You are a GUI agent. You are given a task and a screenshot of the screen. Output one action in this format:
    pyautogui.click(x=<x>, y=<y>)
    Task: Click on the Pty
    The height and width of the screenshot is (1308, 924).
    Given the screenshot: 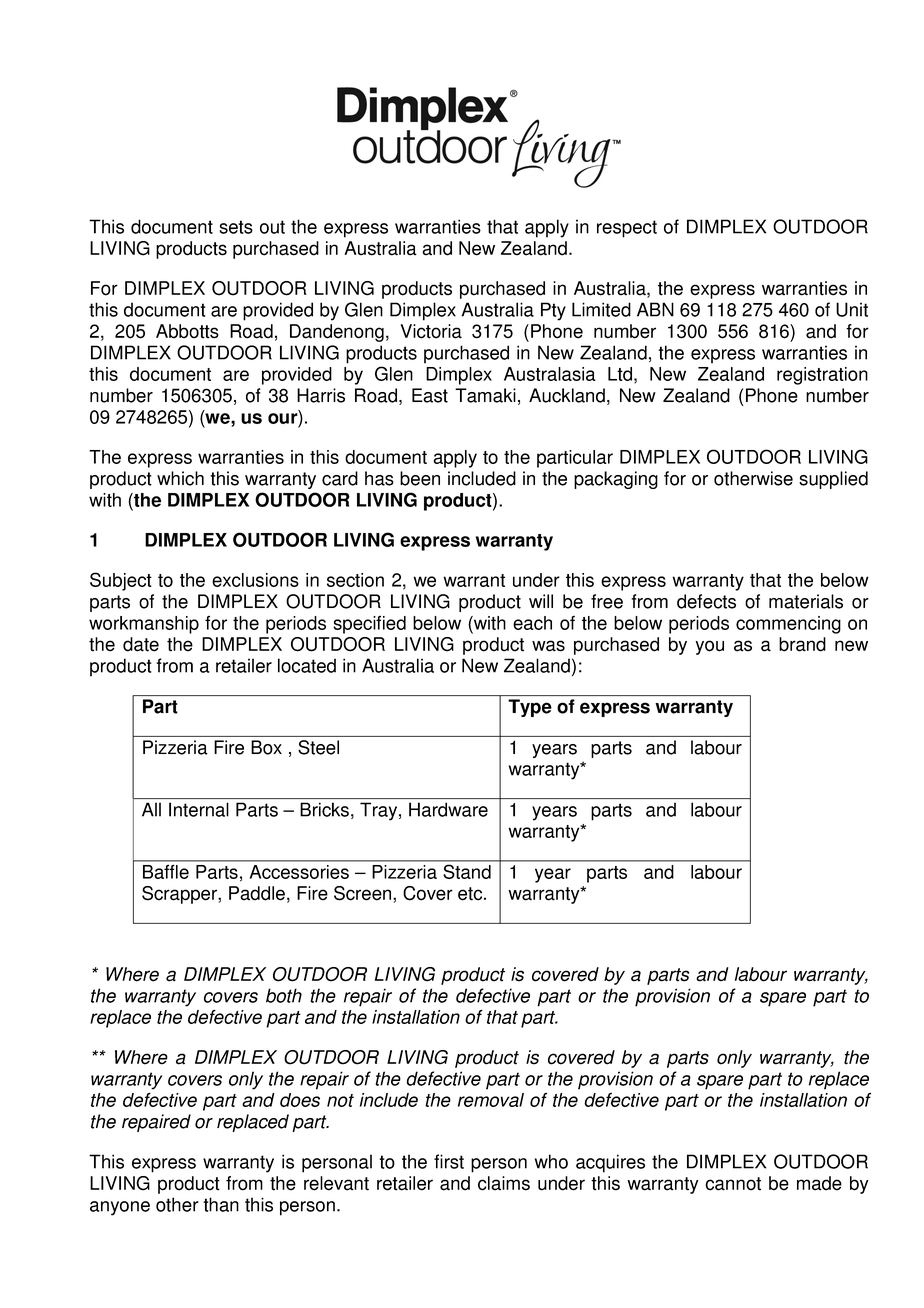 What is the action you would take?
    pyautogui.click(x=553, y=311)
